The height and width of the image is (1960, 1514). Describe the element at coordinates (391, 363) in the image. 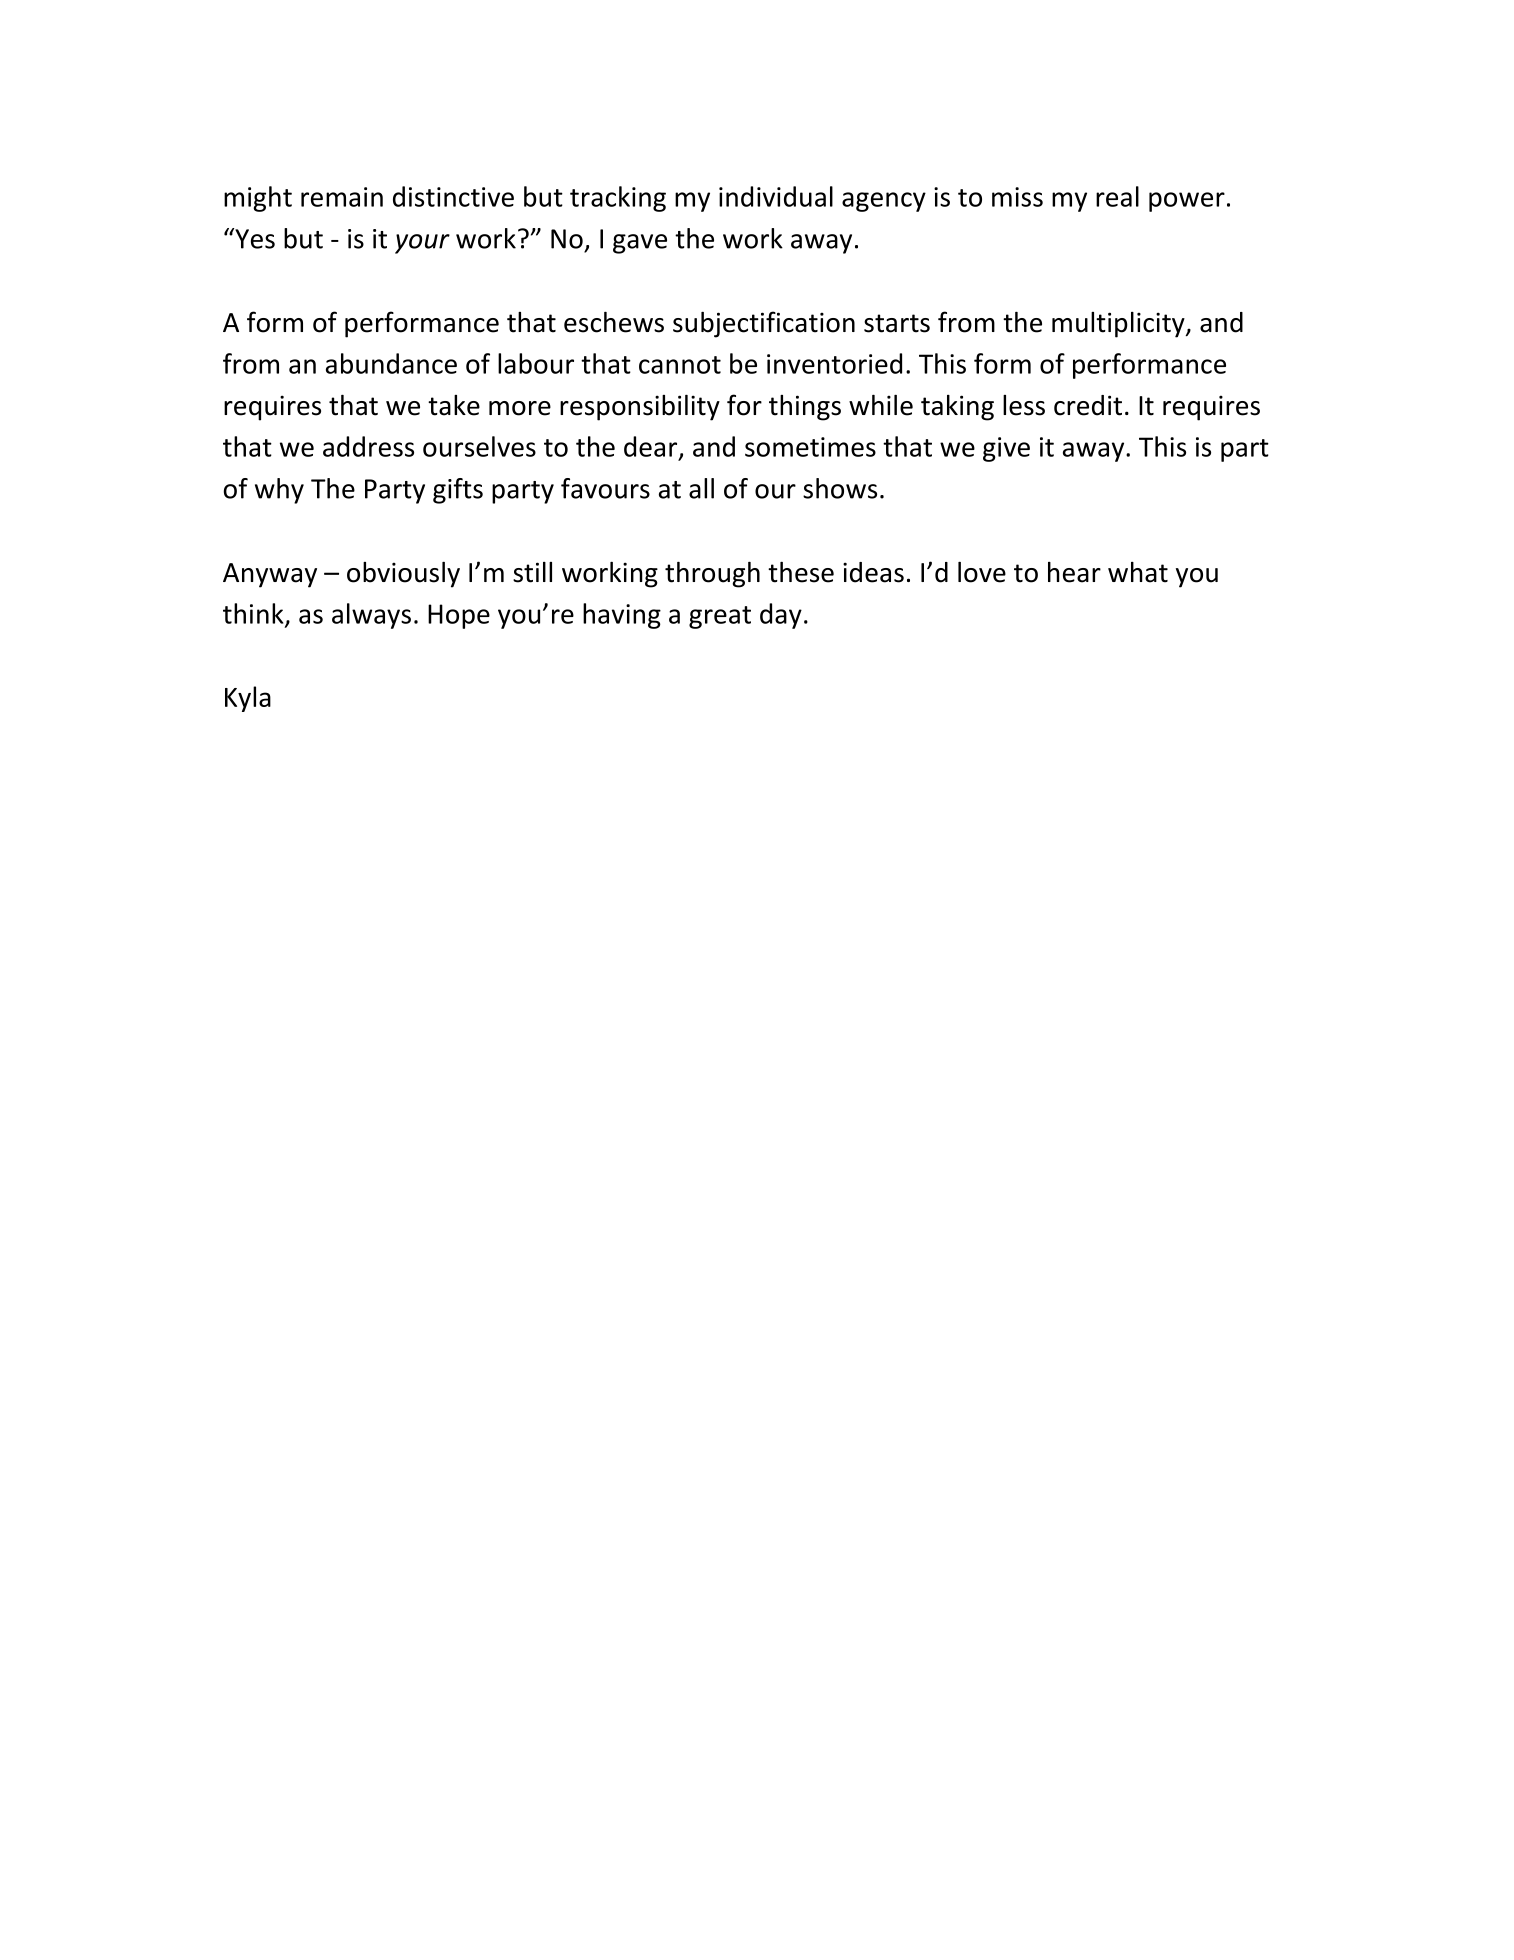

I see `abundance` at that location.
